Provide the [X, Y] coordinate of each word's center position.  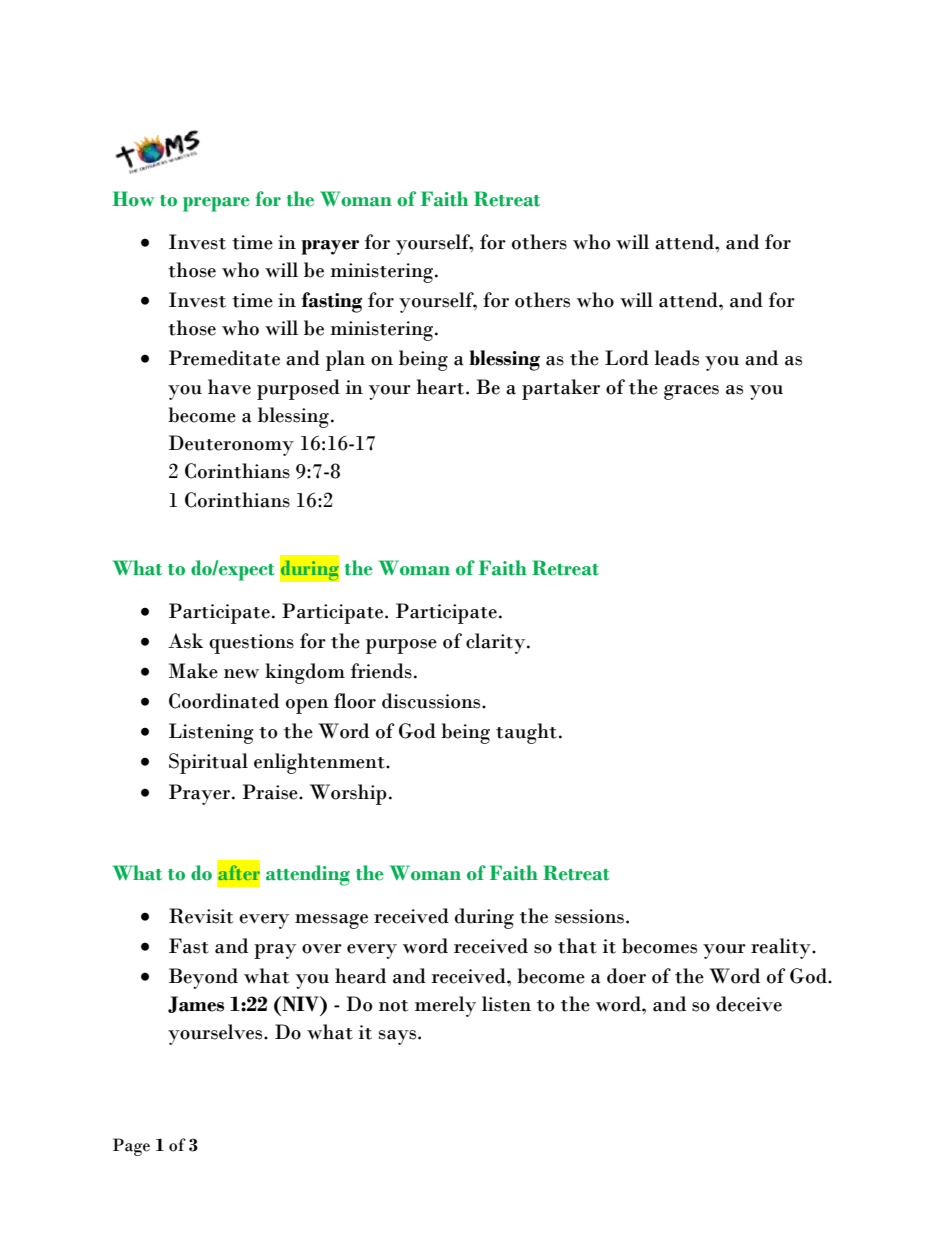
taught [526, 733]
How [133, 199]
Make [193, 671]
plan [345, 360]
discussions [432, 701]
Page [131, 1147]
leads [676, 358]
